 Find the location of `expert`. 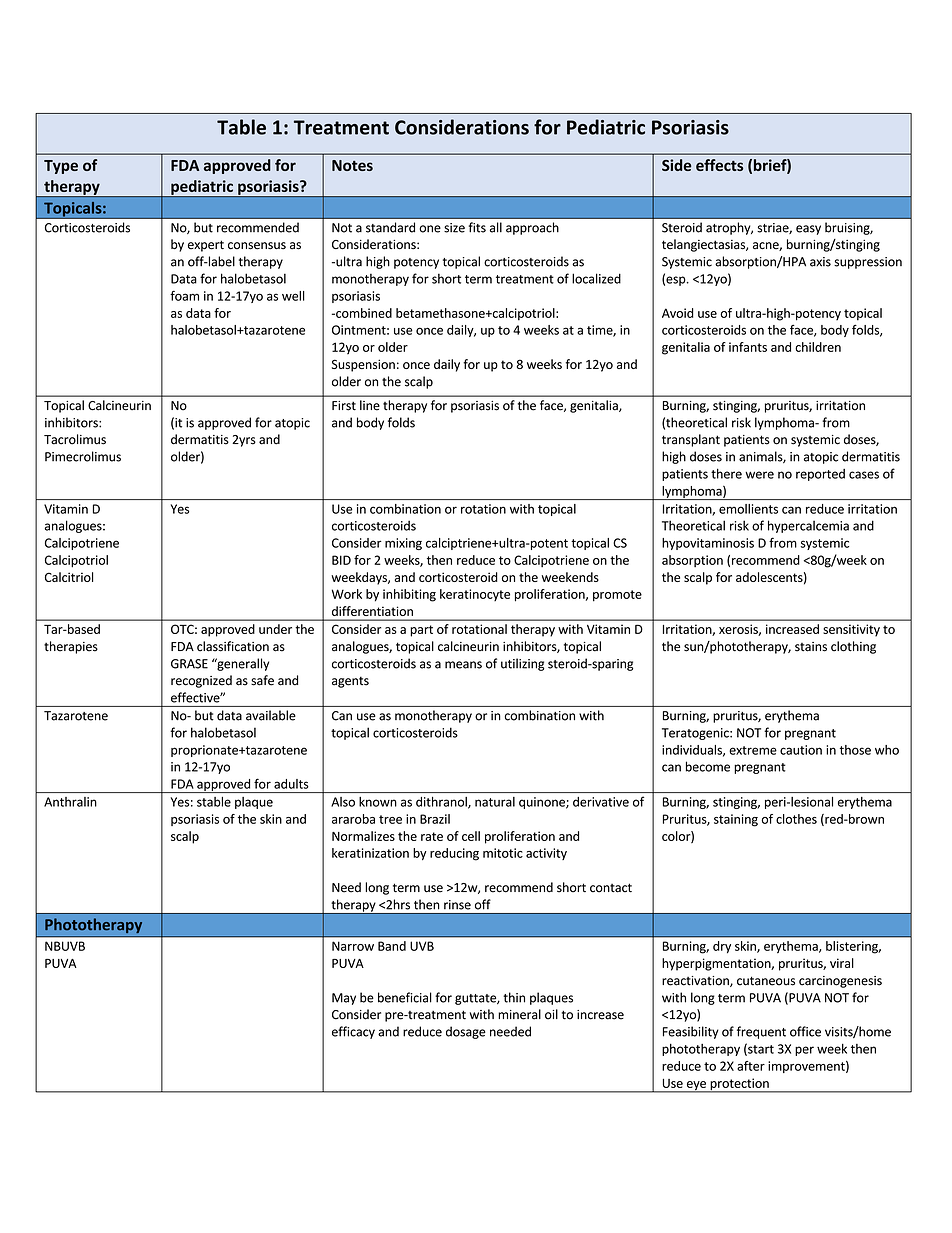

expert is located at coordinates (206, 246).
